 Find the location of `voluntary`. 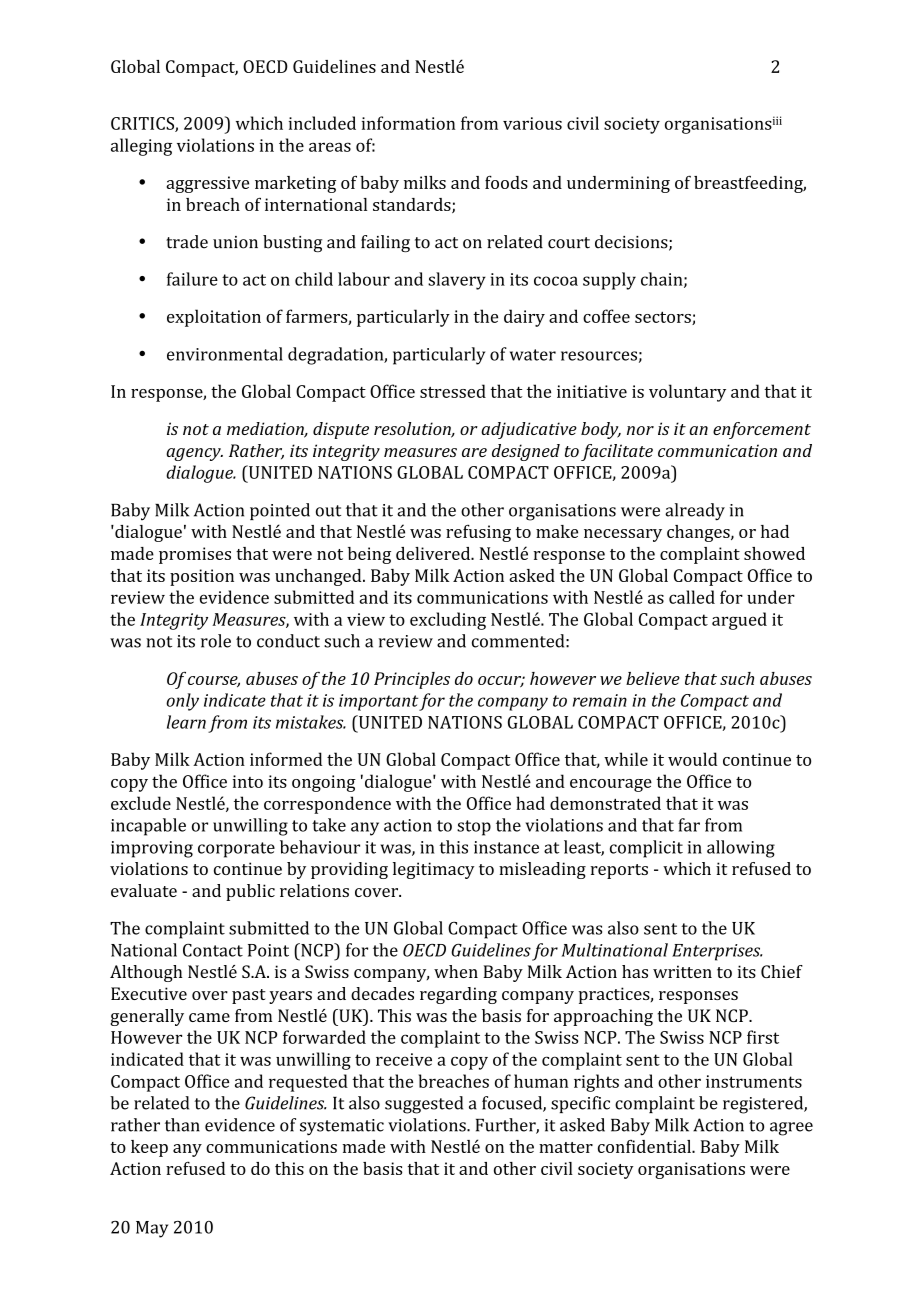

voluntary is located at coordinates (687, 393).
